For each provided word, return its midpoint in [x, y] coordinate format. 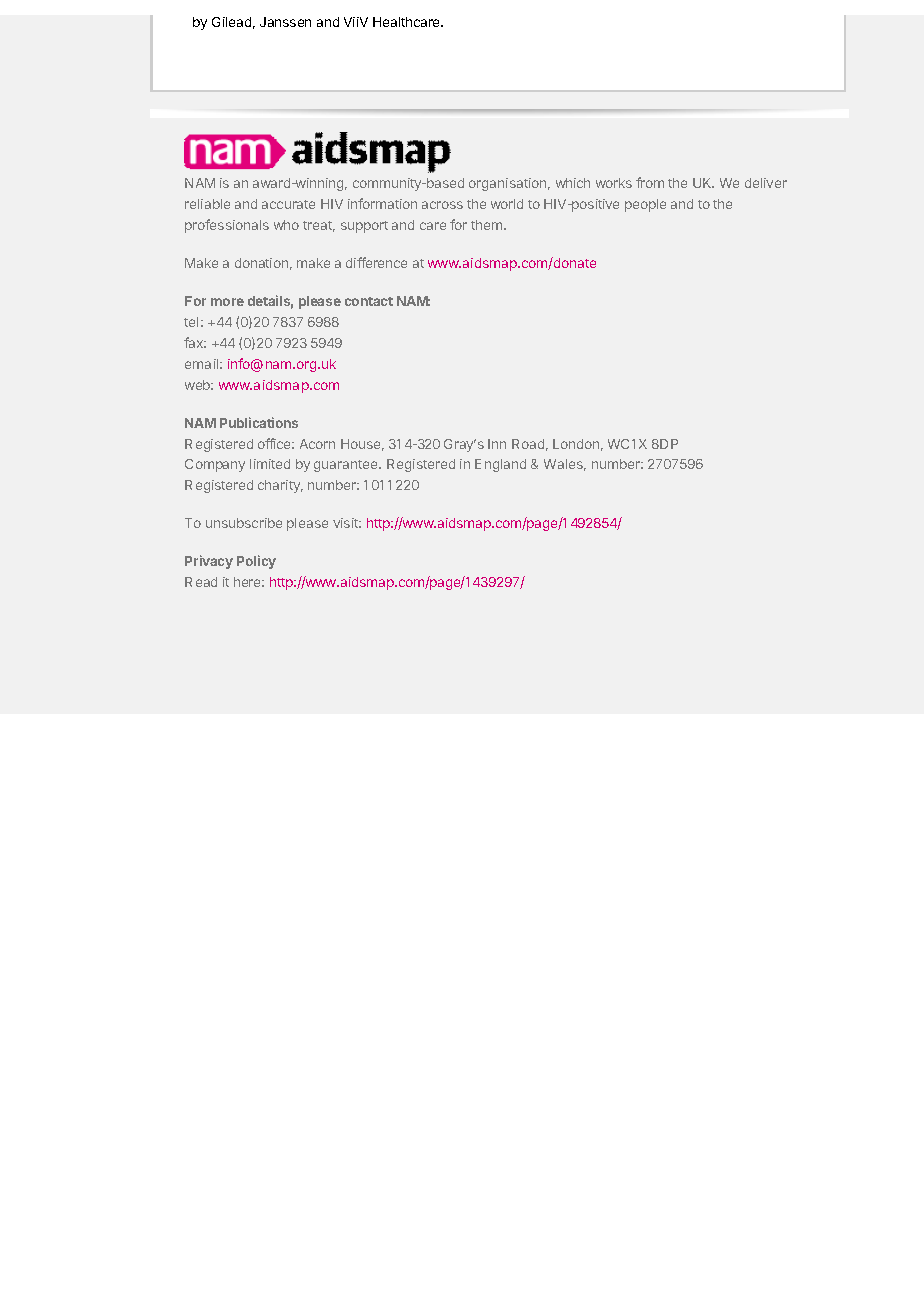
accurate [288, 204]
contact [369, 301]
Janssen [285, 22]
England [500, 465]
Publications [259, 422]
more [227, 302]
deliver [766, 183]
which [573, 183]
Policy [256, 562]
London [576, 444]
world [507, 204]
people [645, 205]
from [650, 182]
